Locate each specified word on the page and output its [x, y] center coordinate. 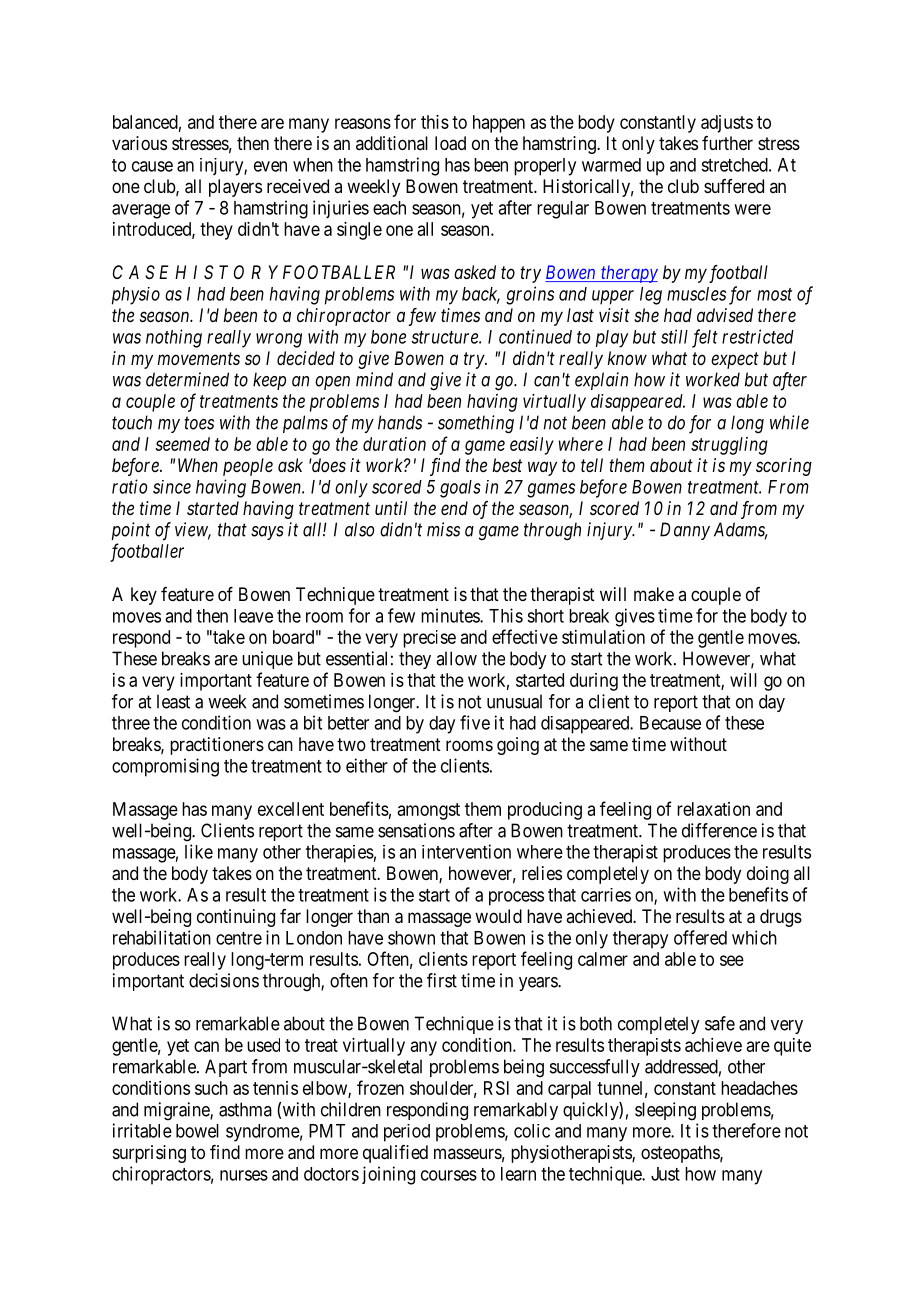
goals [460, 489]
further [727, 143]
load [450, 143]
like [199, 851]
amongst [429, 811]
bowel [197, 1131]
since [172, 487]
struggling [729, 446]
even [270, 166]
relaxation [713, 809]
